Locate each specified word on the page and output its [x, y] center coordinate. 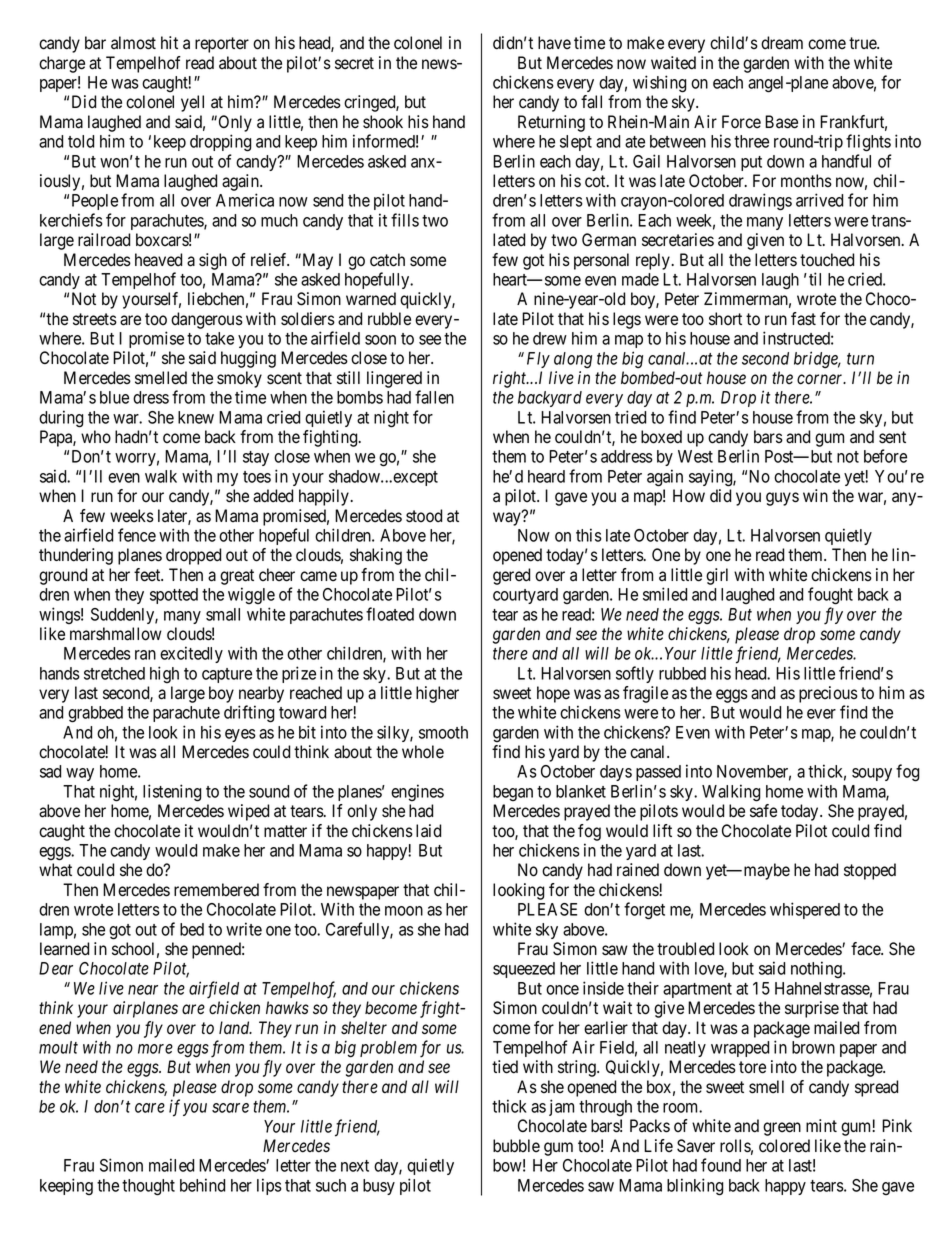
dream [782, 43]
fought [830, 596]
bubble [516, 1146]
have [554, 43]
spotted [174, 596]
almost [133, 43]
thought [148, 1187]
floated [390, 614]
